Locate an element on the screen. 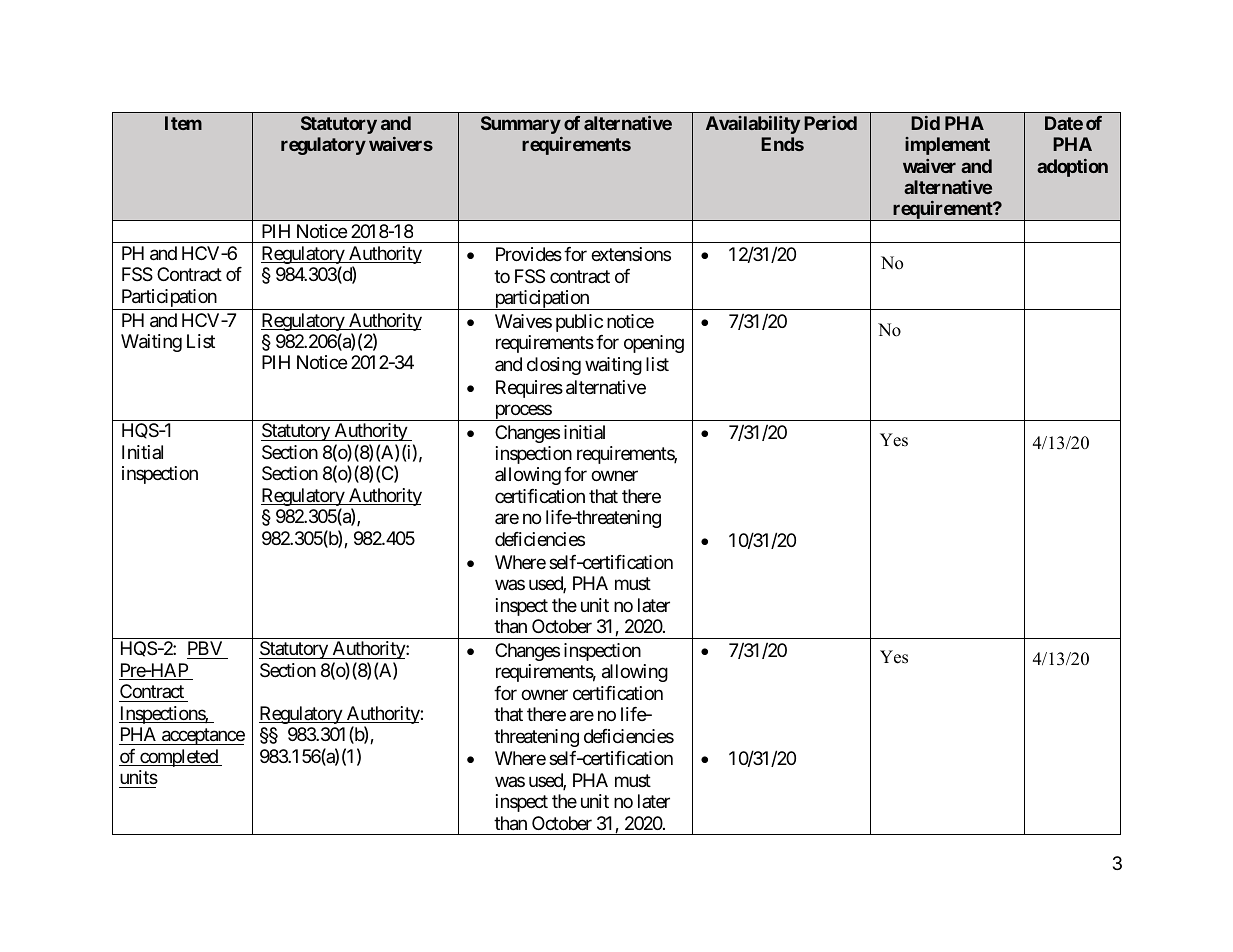  implement is located at coordinates (947, 146).
